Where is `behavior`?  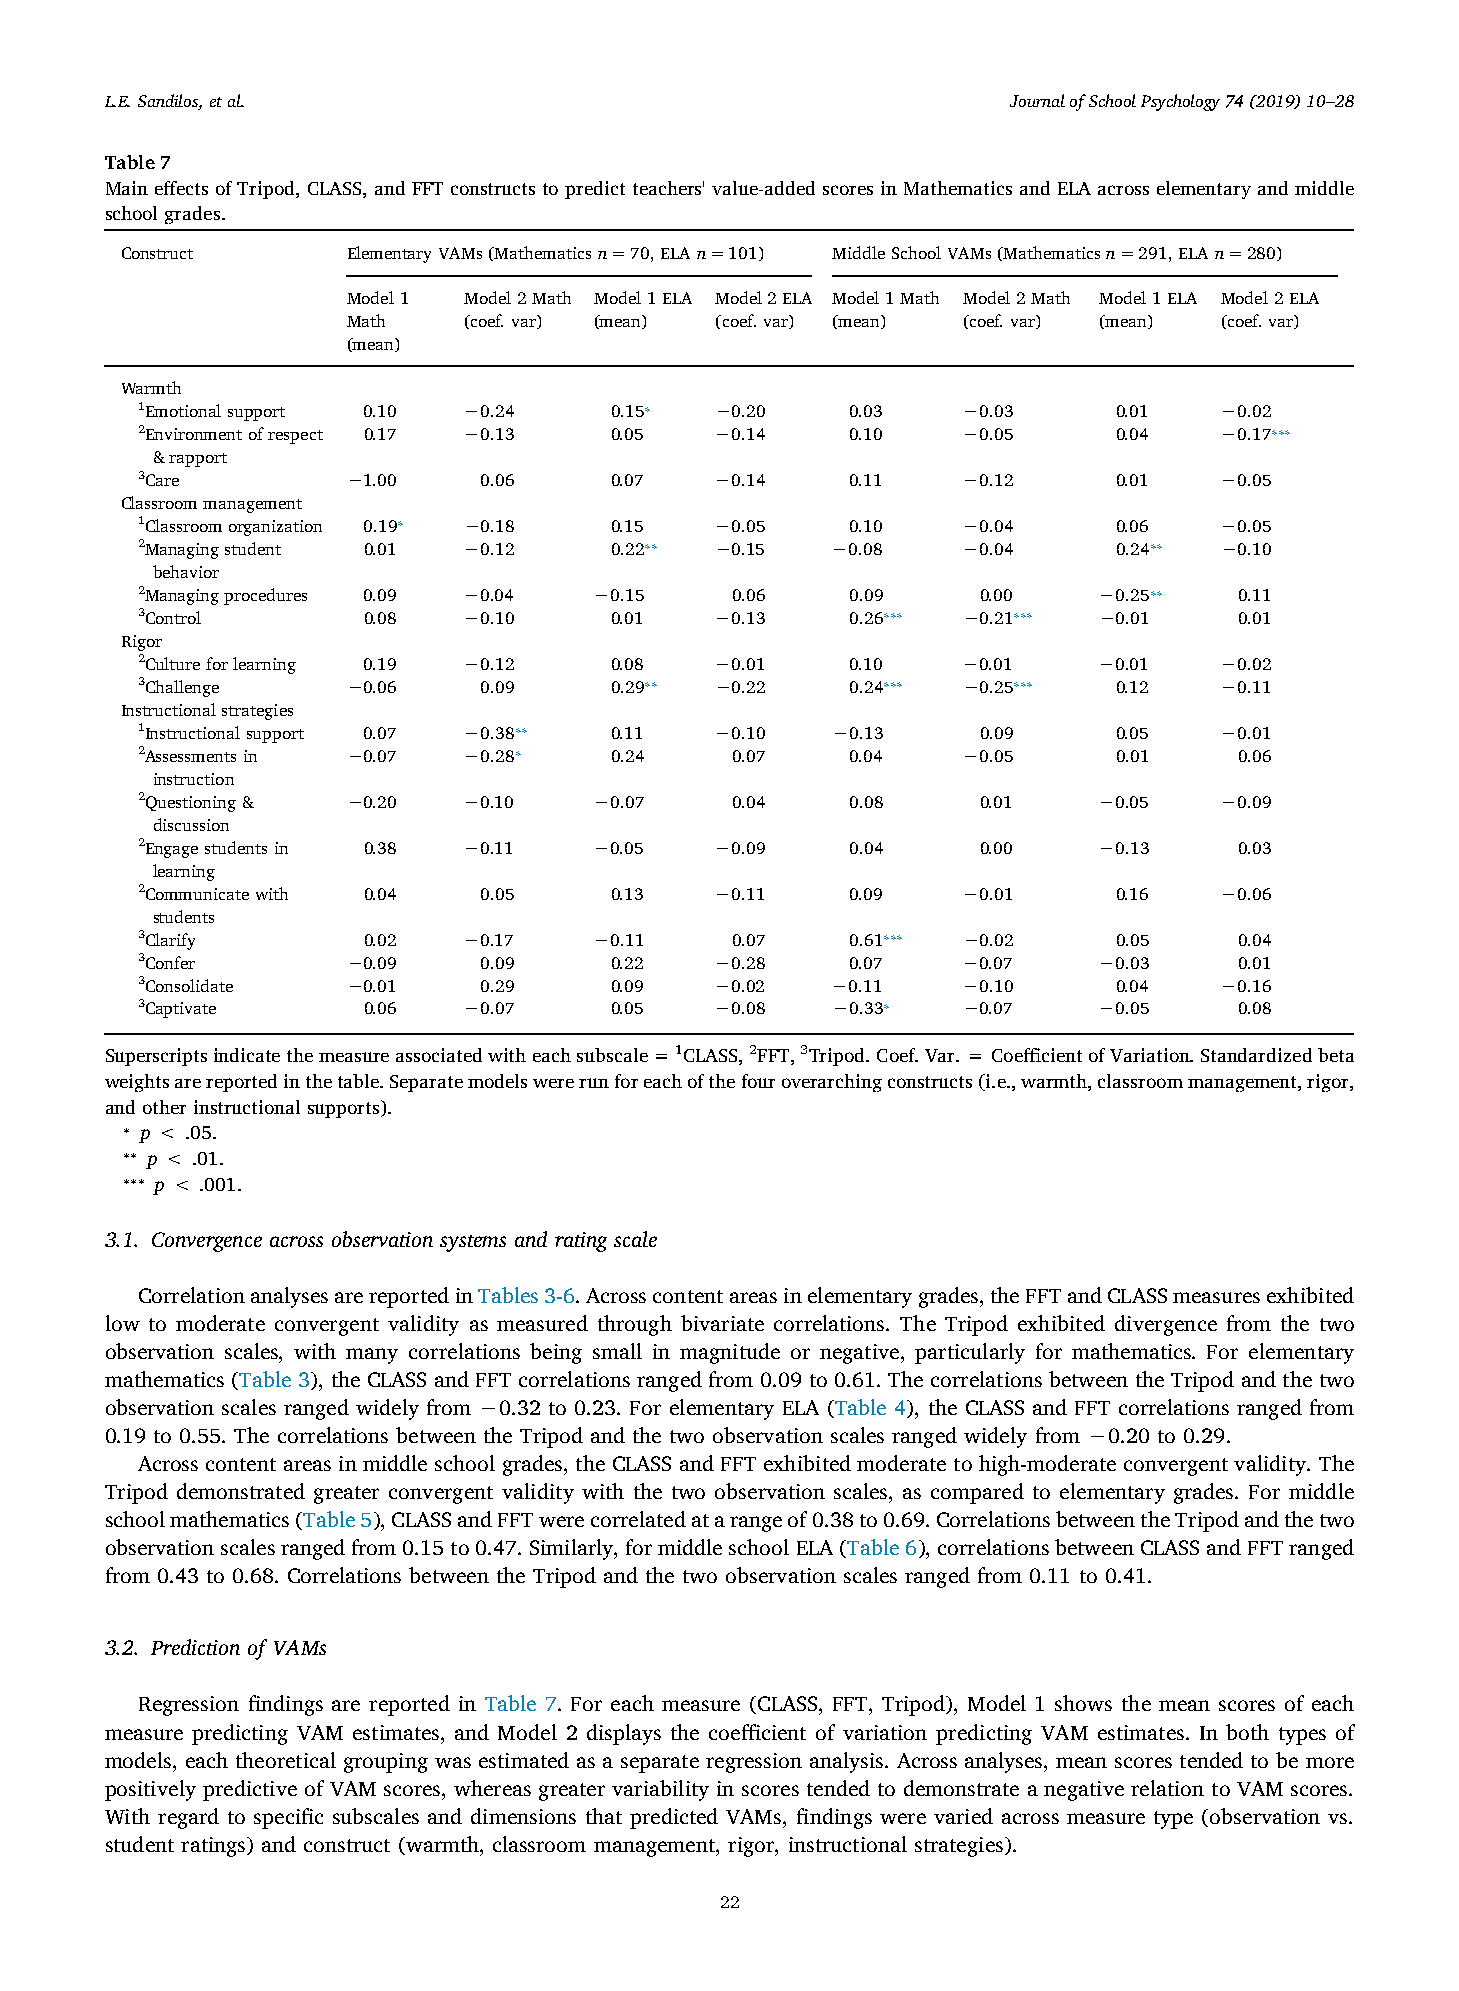 behavior is located at coordinates (186, 571).
